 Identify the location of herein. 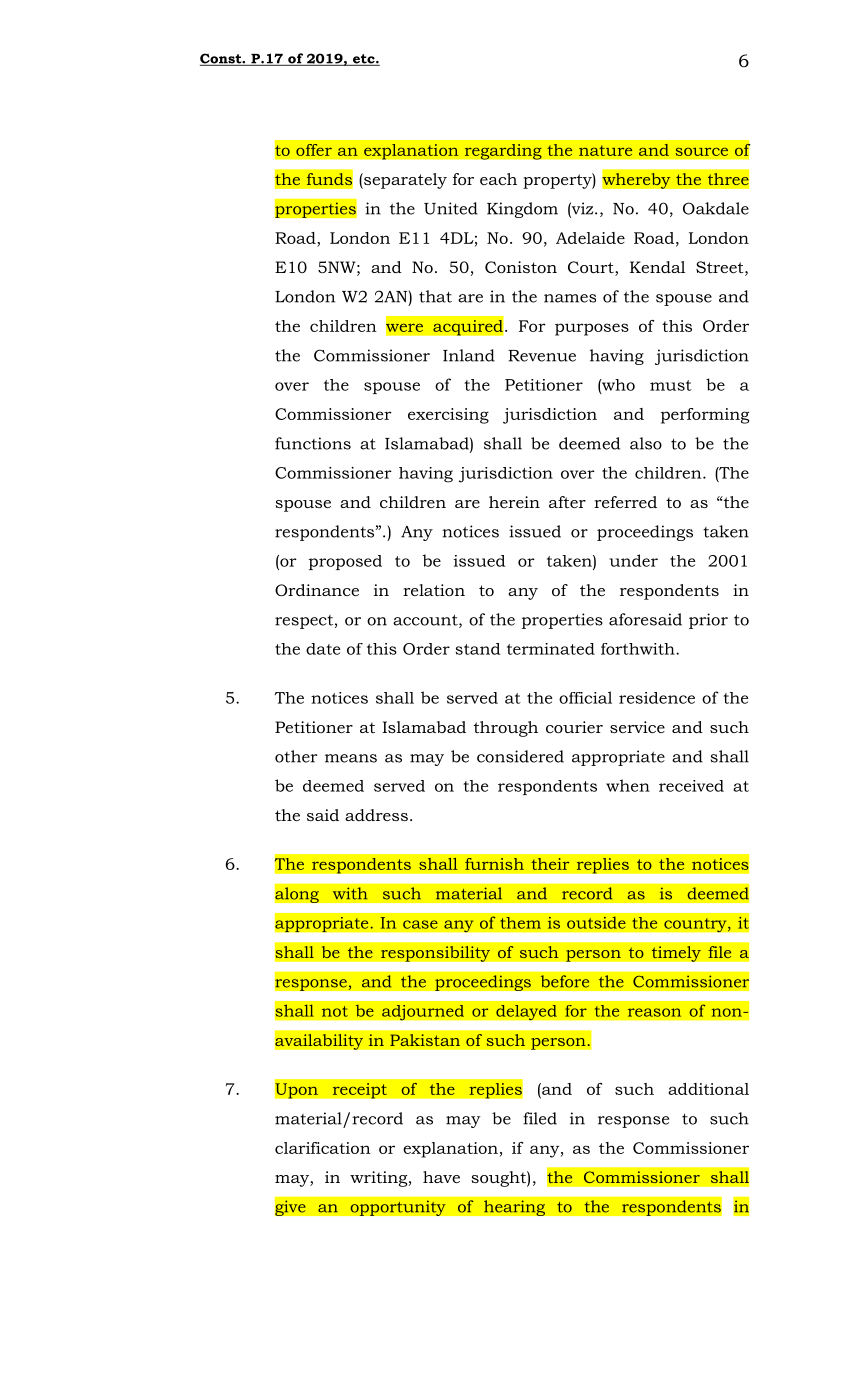
(514, 502).
